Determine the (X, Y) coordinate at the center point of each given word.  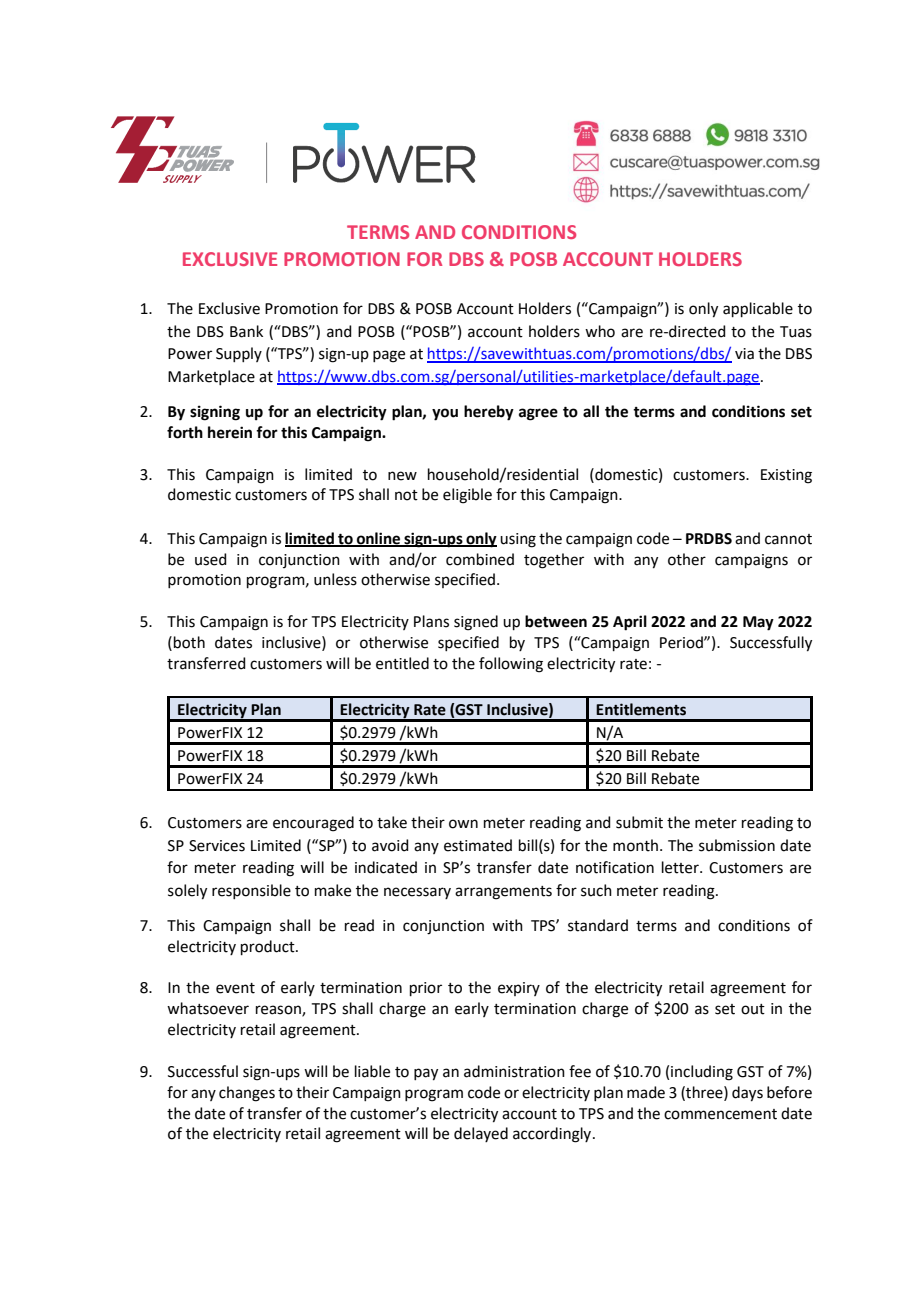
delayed (481, 1134)
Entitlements (641, 709)
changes (247, 1094)
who (600, 331)
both (189, 642)
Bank (246, 331)
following (511, 665)
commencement (720, 1114)
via (744, 354)
